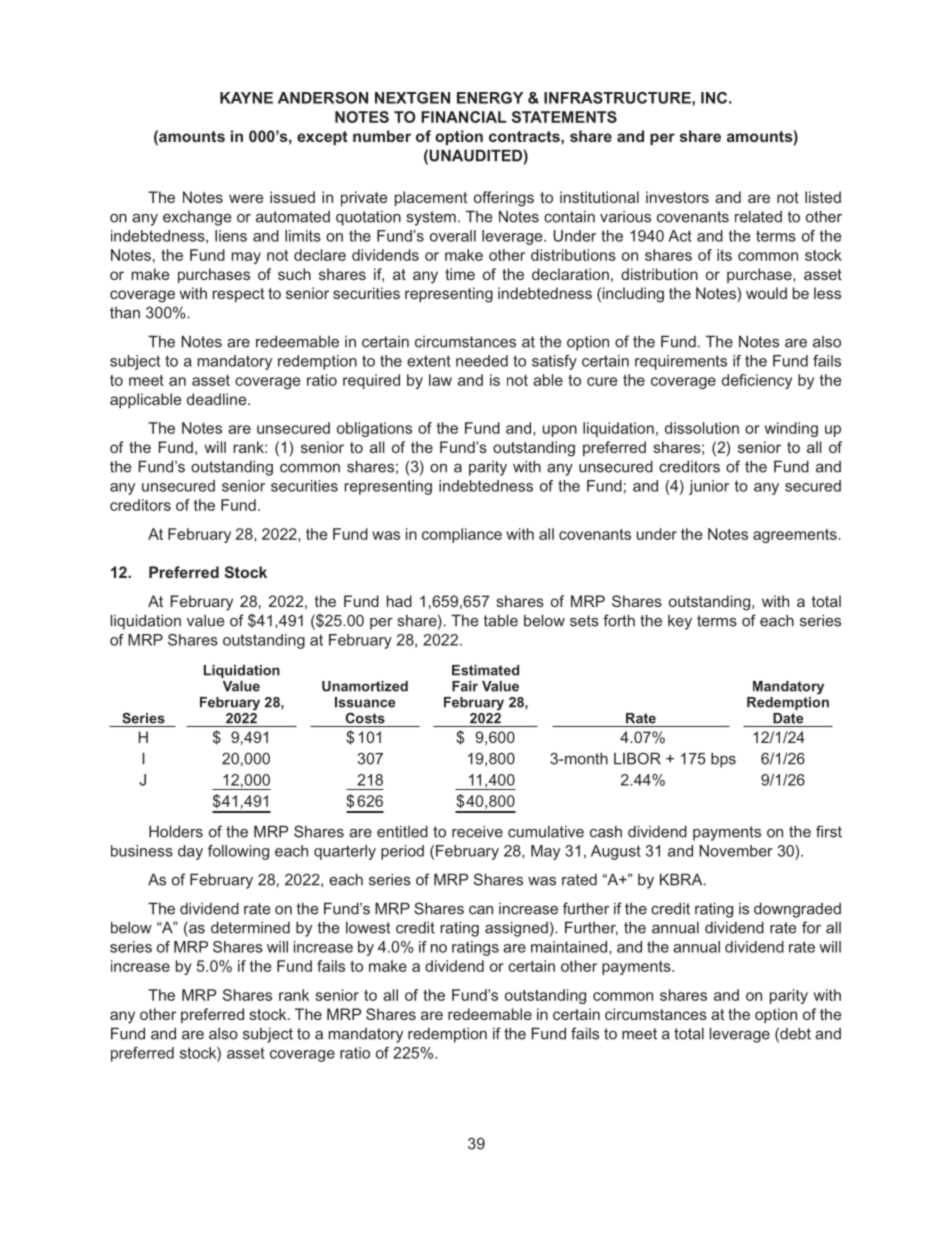 Image resolution: width=952 pixels, height=1241 pixels. What do you see at coordinates (218, 399) in the page?
I see `deadline` at bounding box center [218, 399].
